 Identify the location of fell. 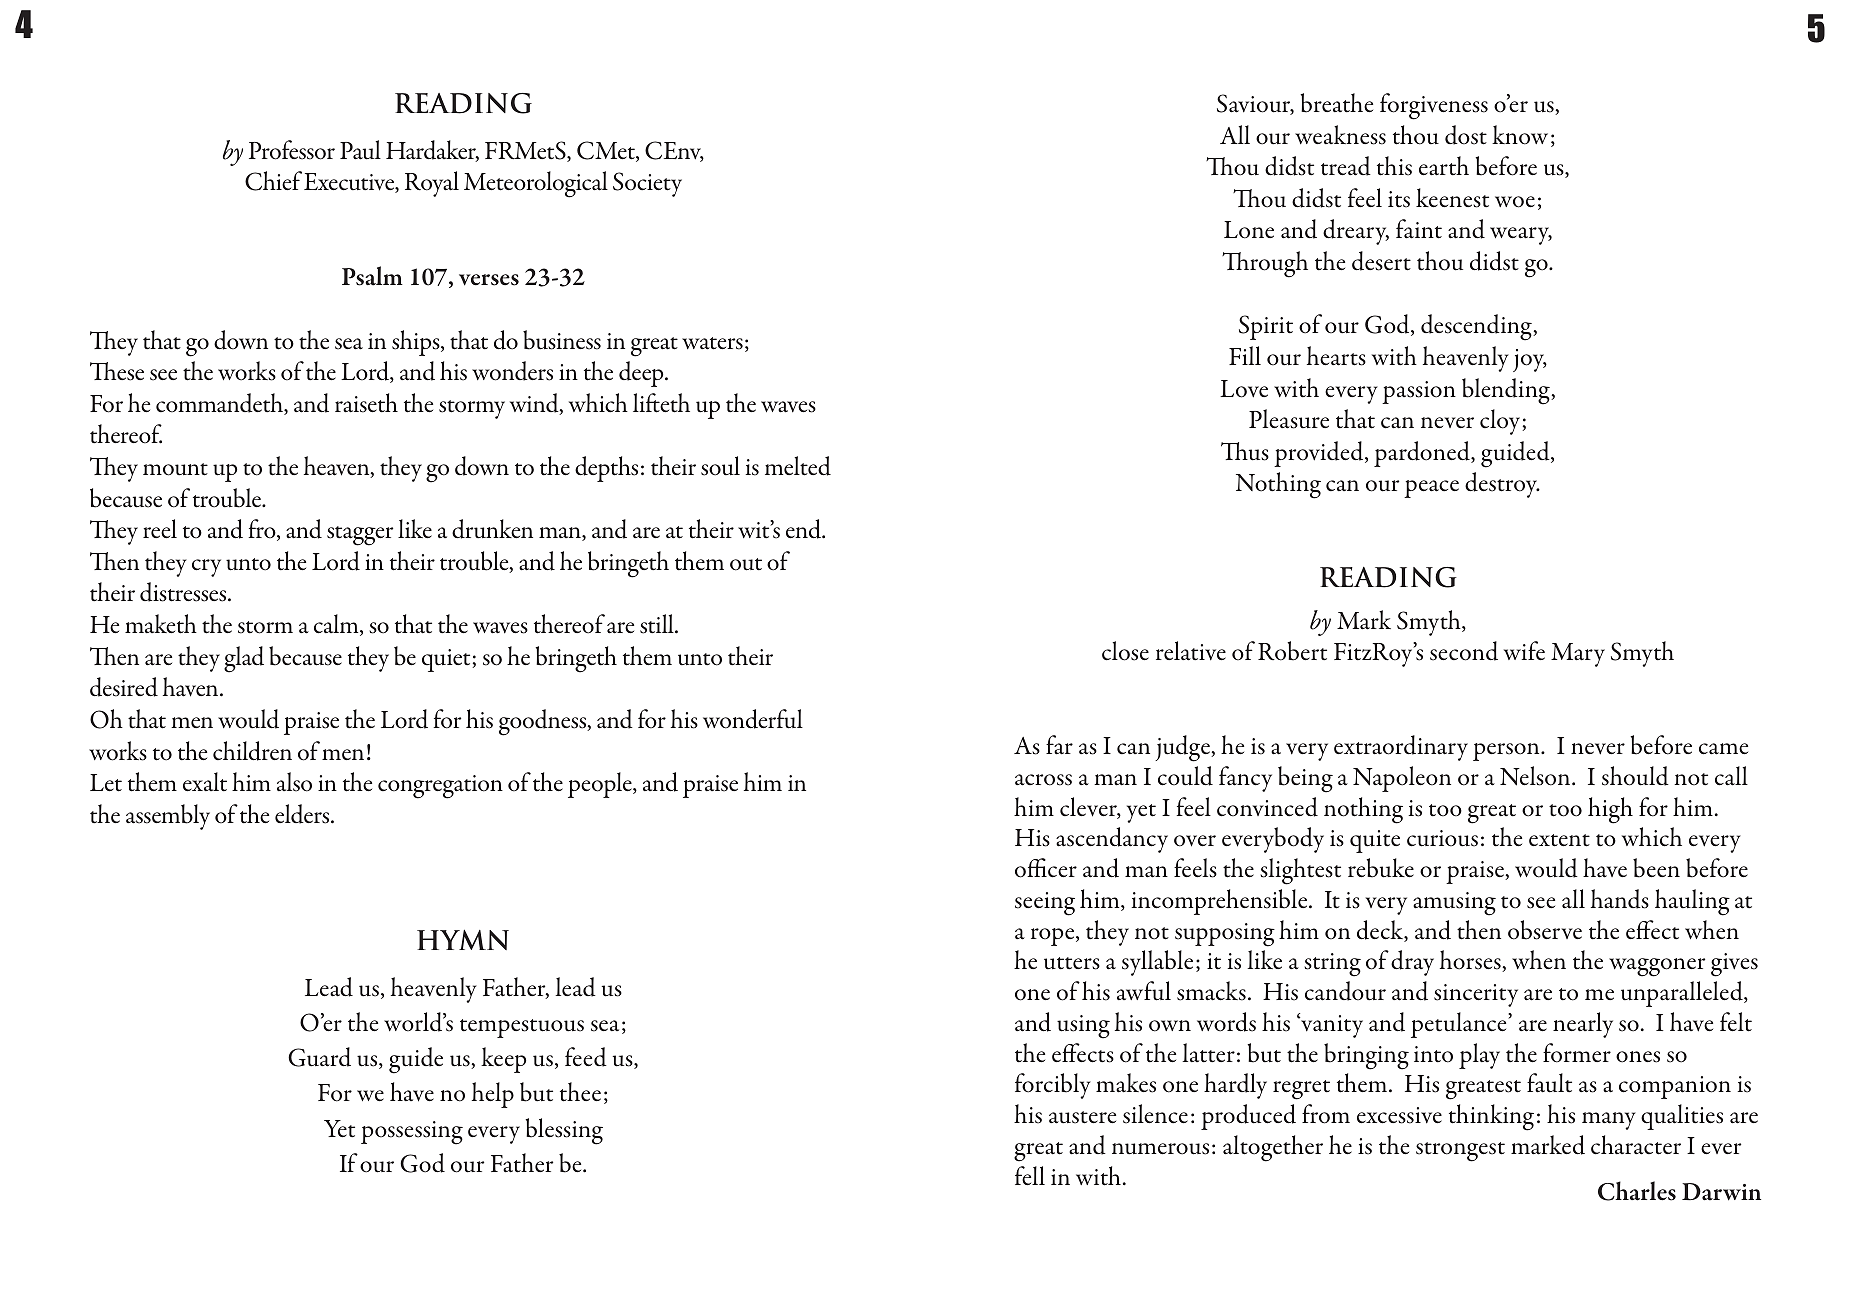
(1030, 1175).
